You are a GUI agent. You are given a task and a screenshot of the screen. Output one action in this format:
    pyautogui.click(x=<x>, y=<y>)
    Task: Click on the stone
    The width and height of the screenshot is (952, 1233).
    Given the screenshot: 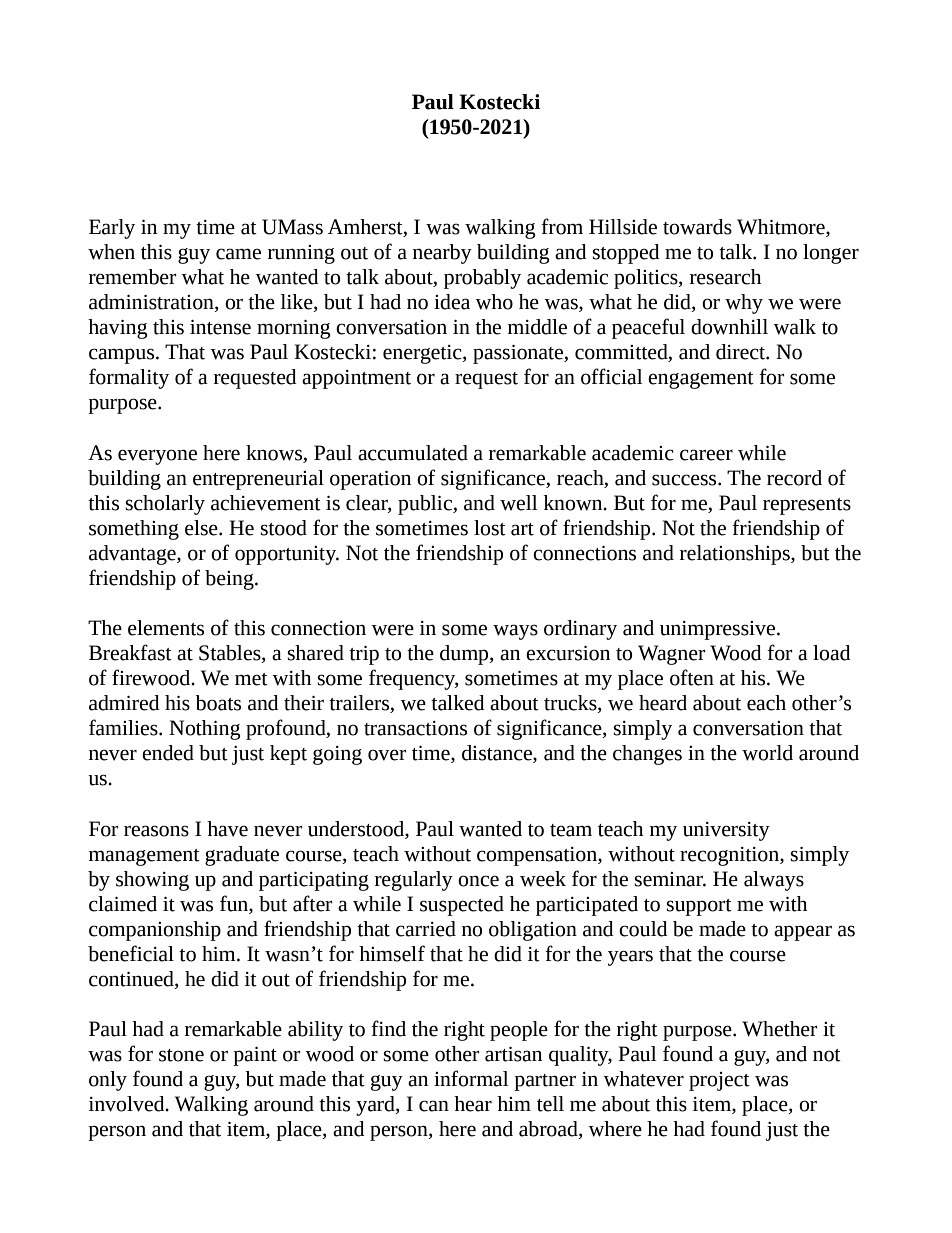 What is the action you would take?
    pyautogui.click(x=181, y=1055)
